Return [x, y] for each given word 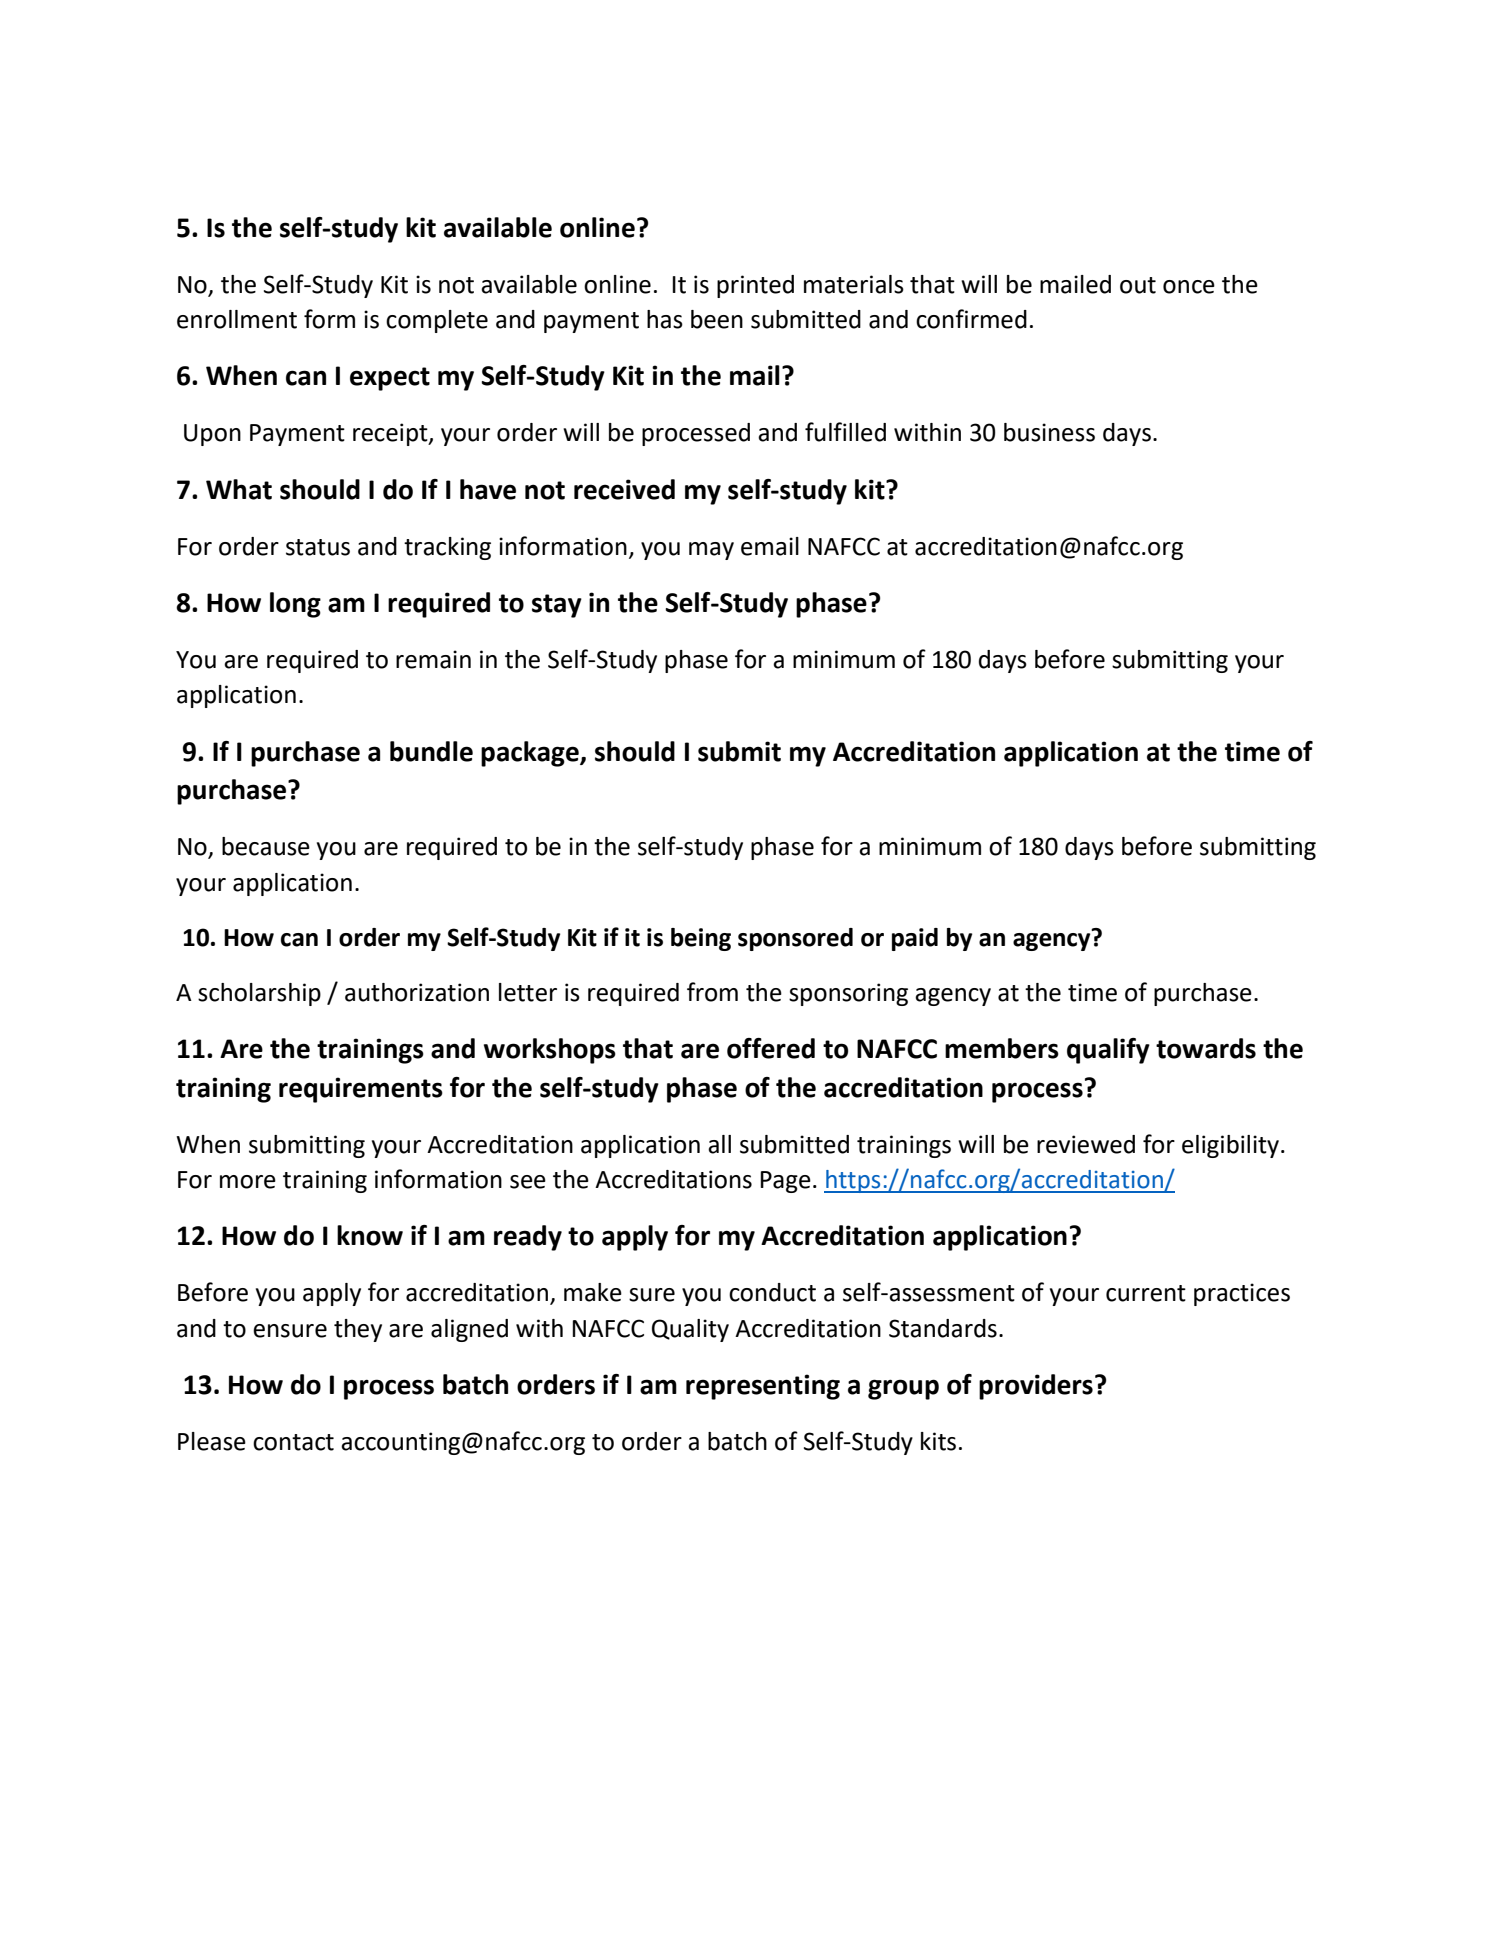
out [1138, 285]
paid [915, 939]
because [266, 846]
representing [763, 1387]
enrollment [237, 319]
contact [293, 1442]
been [717, 319]
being [701, 939]
